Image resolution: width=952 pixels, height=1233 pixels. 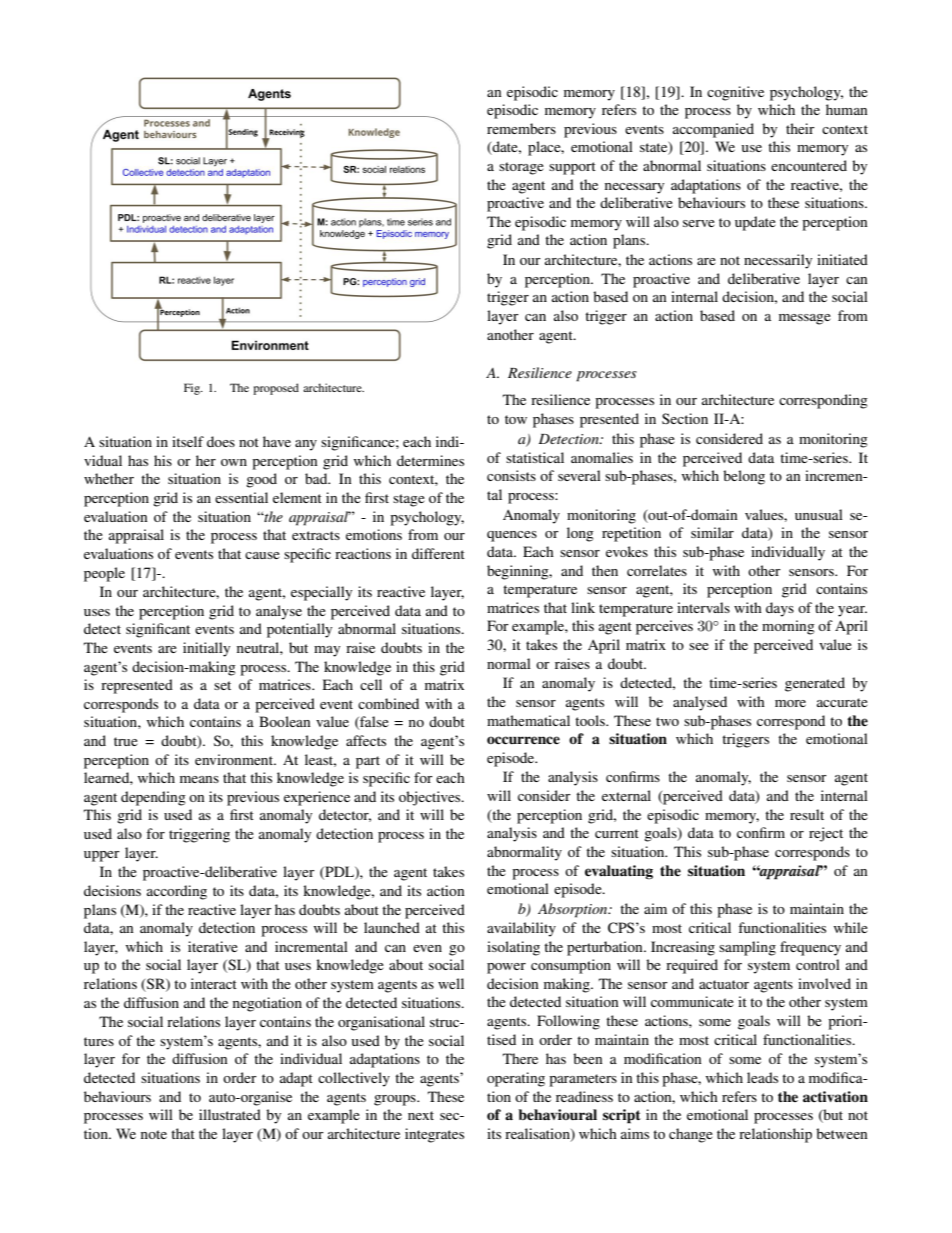 I want to click on their, so click(x=800, y=128).
